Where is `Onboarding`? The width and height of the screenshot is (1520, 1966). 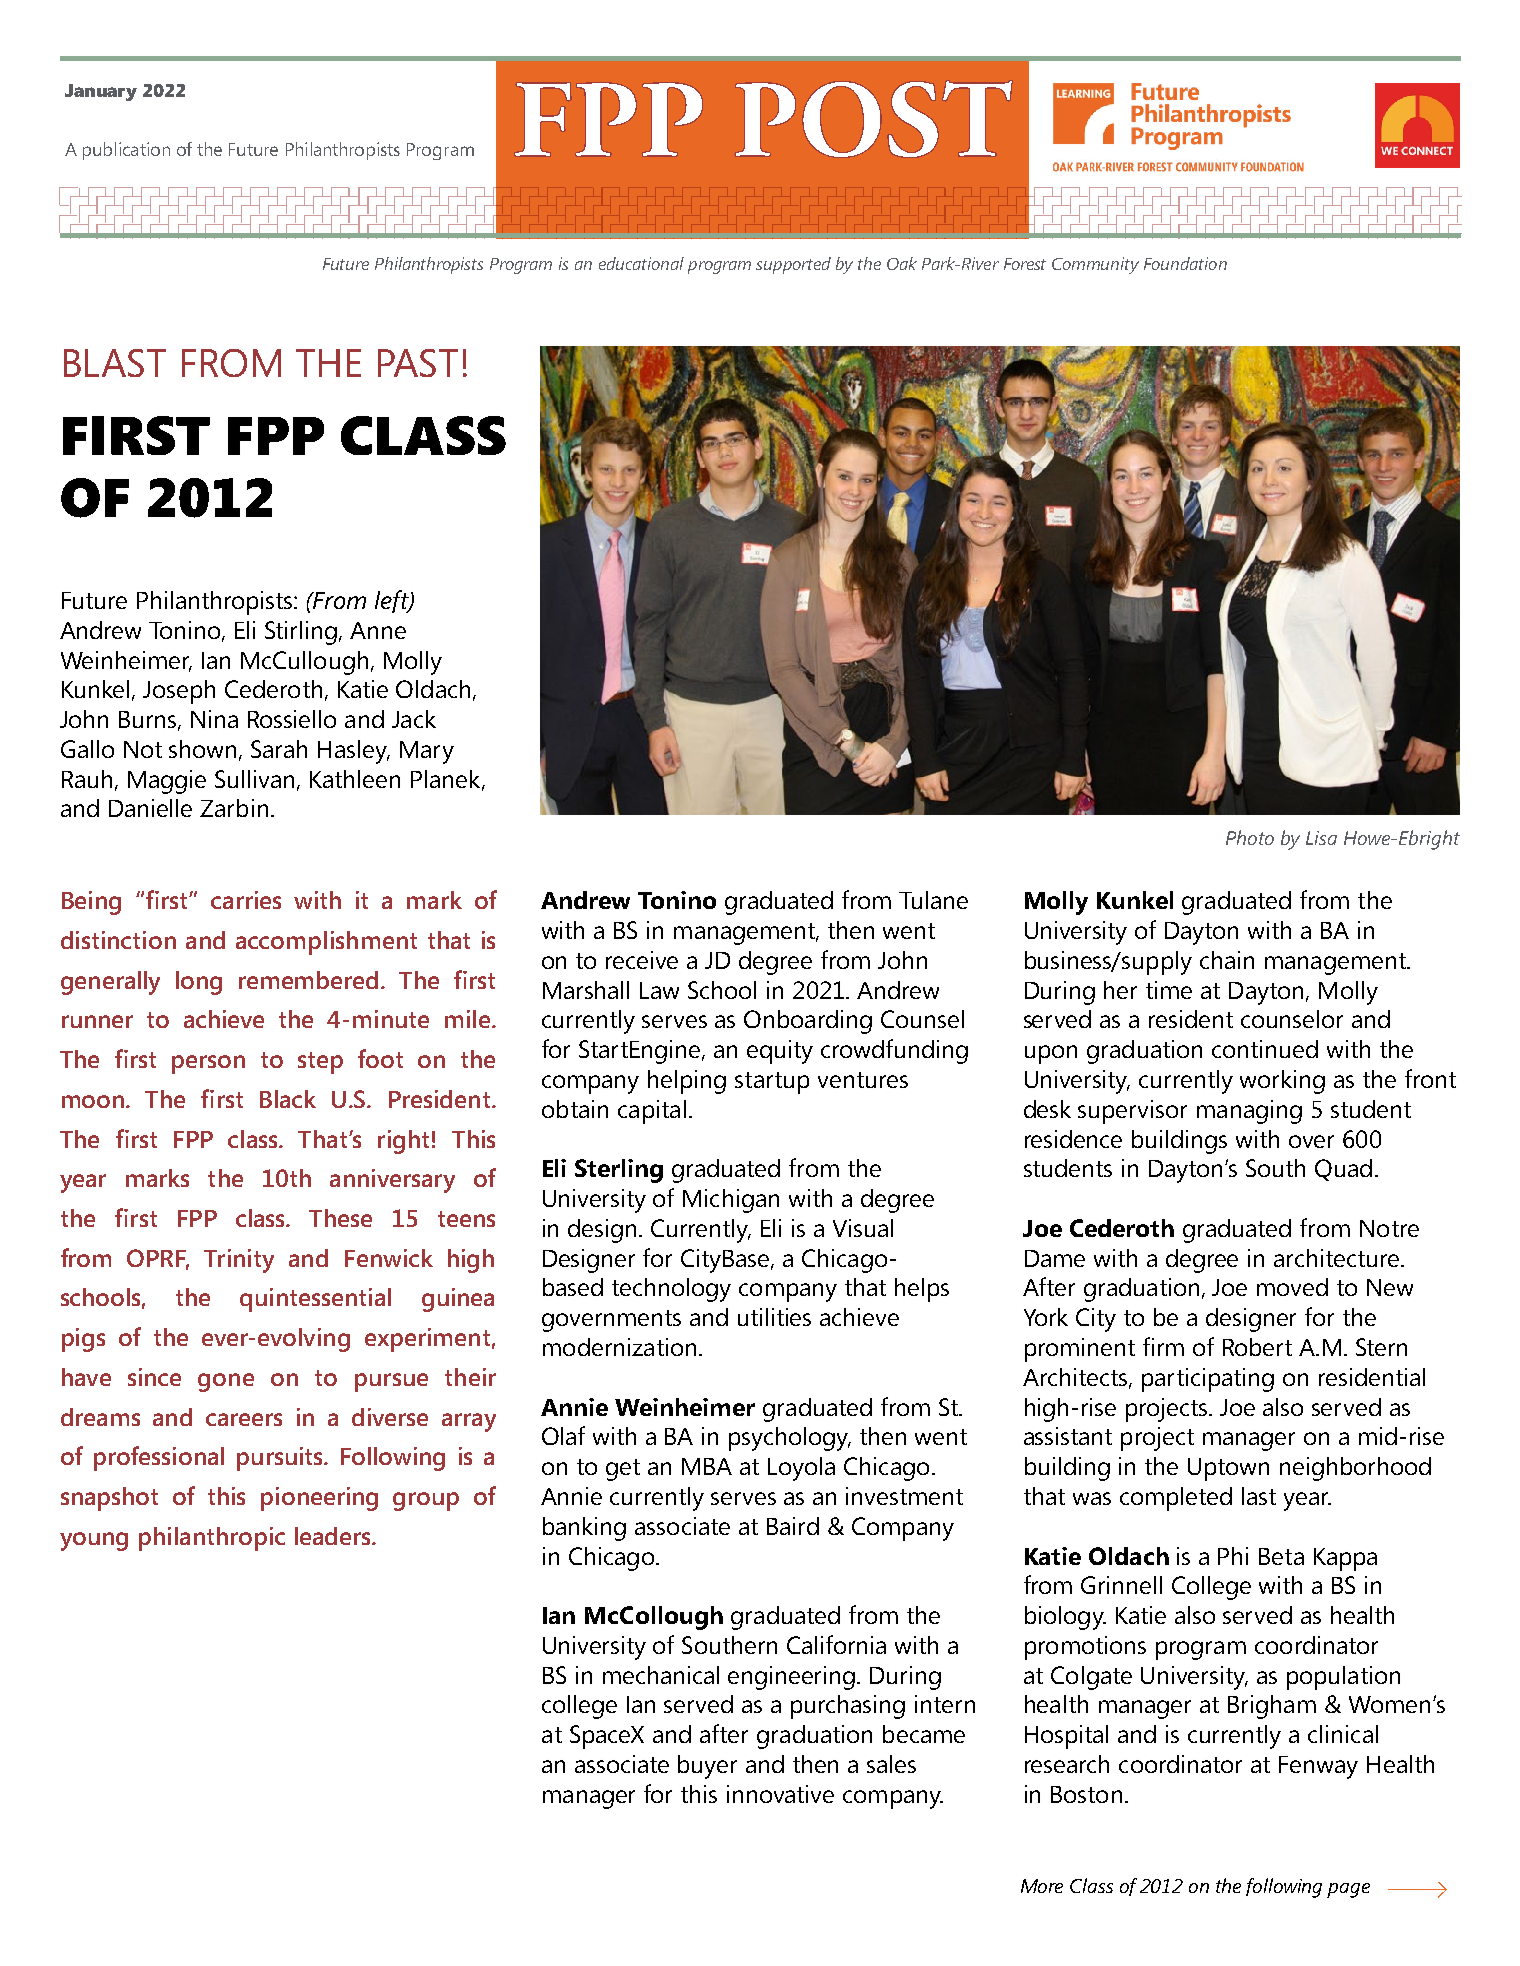
Onboarding is located at coordinates (808, 1022).
